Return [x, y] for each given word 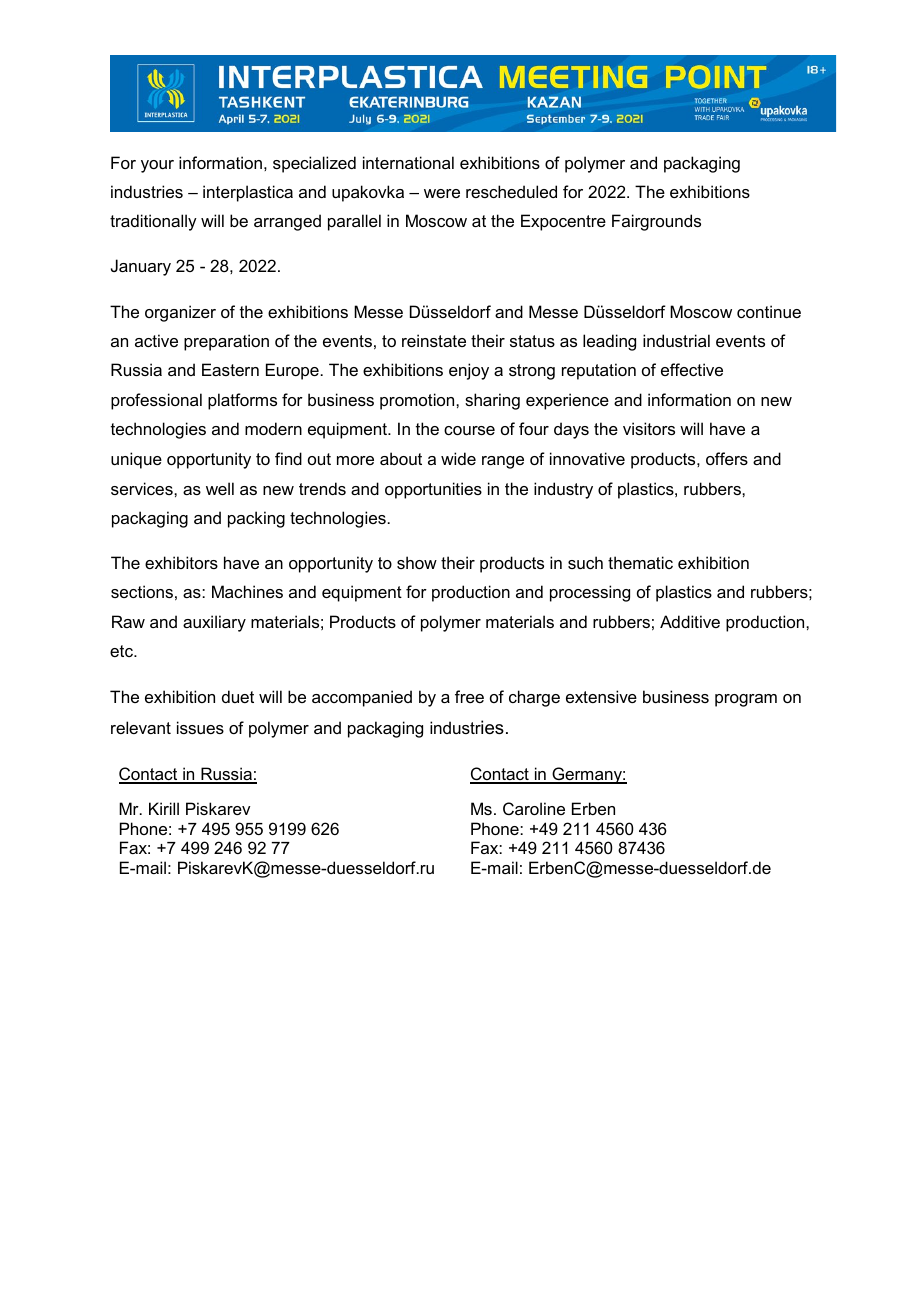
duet [238, 696]
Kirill [164, 808]
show [417, 562]
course [469, 430]
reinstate [434, 340]
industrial [676, 340]
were [442, 193]
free [469, 696]
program [746, 700]
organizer [180, 313]
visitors [649, 428]
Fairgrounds [656, 222]
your [157, 166]
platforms [242, 401]
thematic [640, 562]
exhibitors [181, 562]
